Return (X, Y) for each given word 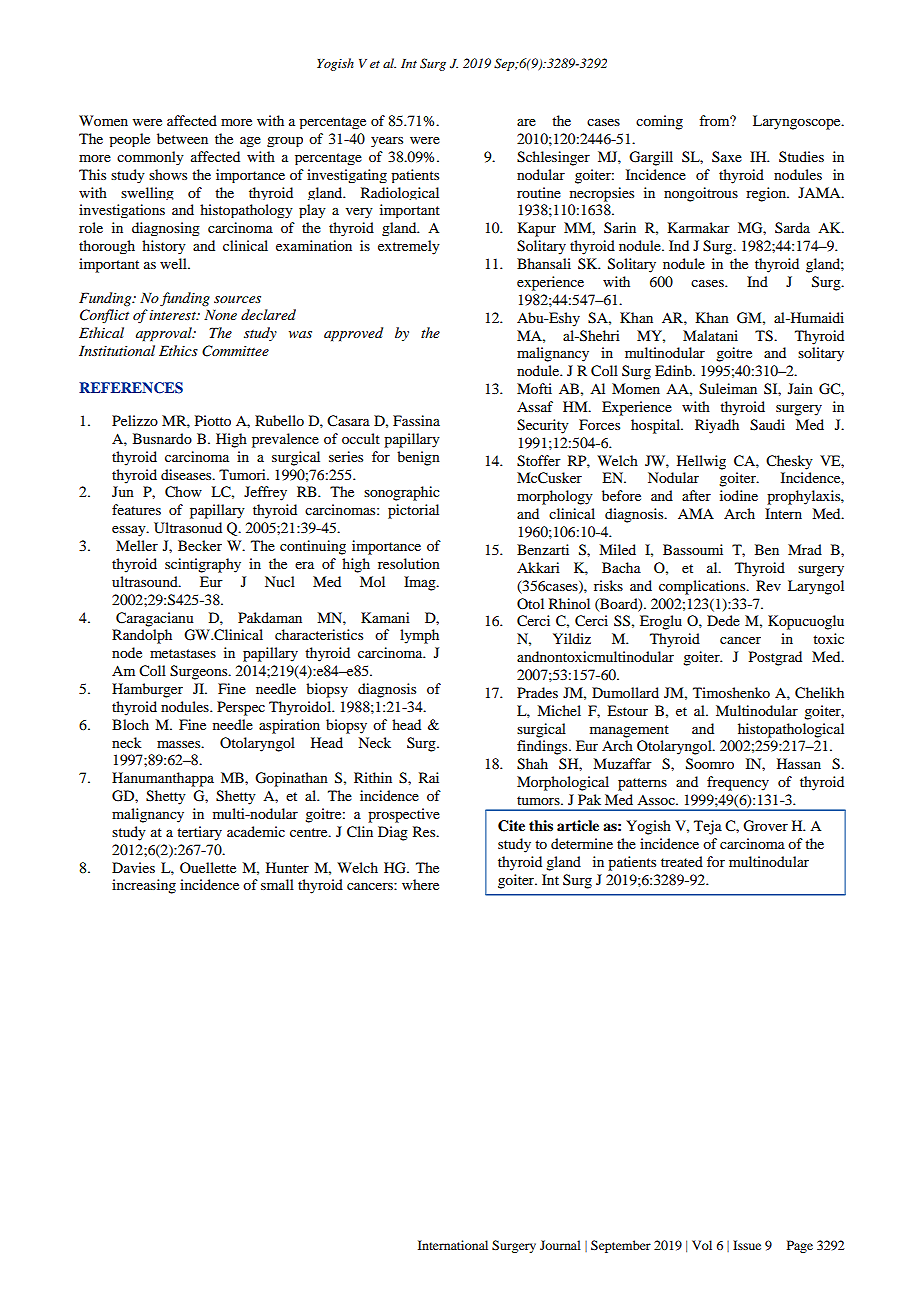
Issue (747, 1245)
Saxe (727, 156)
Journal (560, 1245)
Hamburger (147, 690)
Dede (723, 620)
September (621, 1246)
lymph (419, 636)
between (182, 138)
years (387, 142)
